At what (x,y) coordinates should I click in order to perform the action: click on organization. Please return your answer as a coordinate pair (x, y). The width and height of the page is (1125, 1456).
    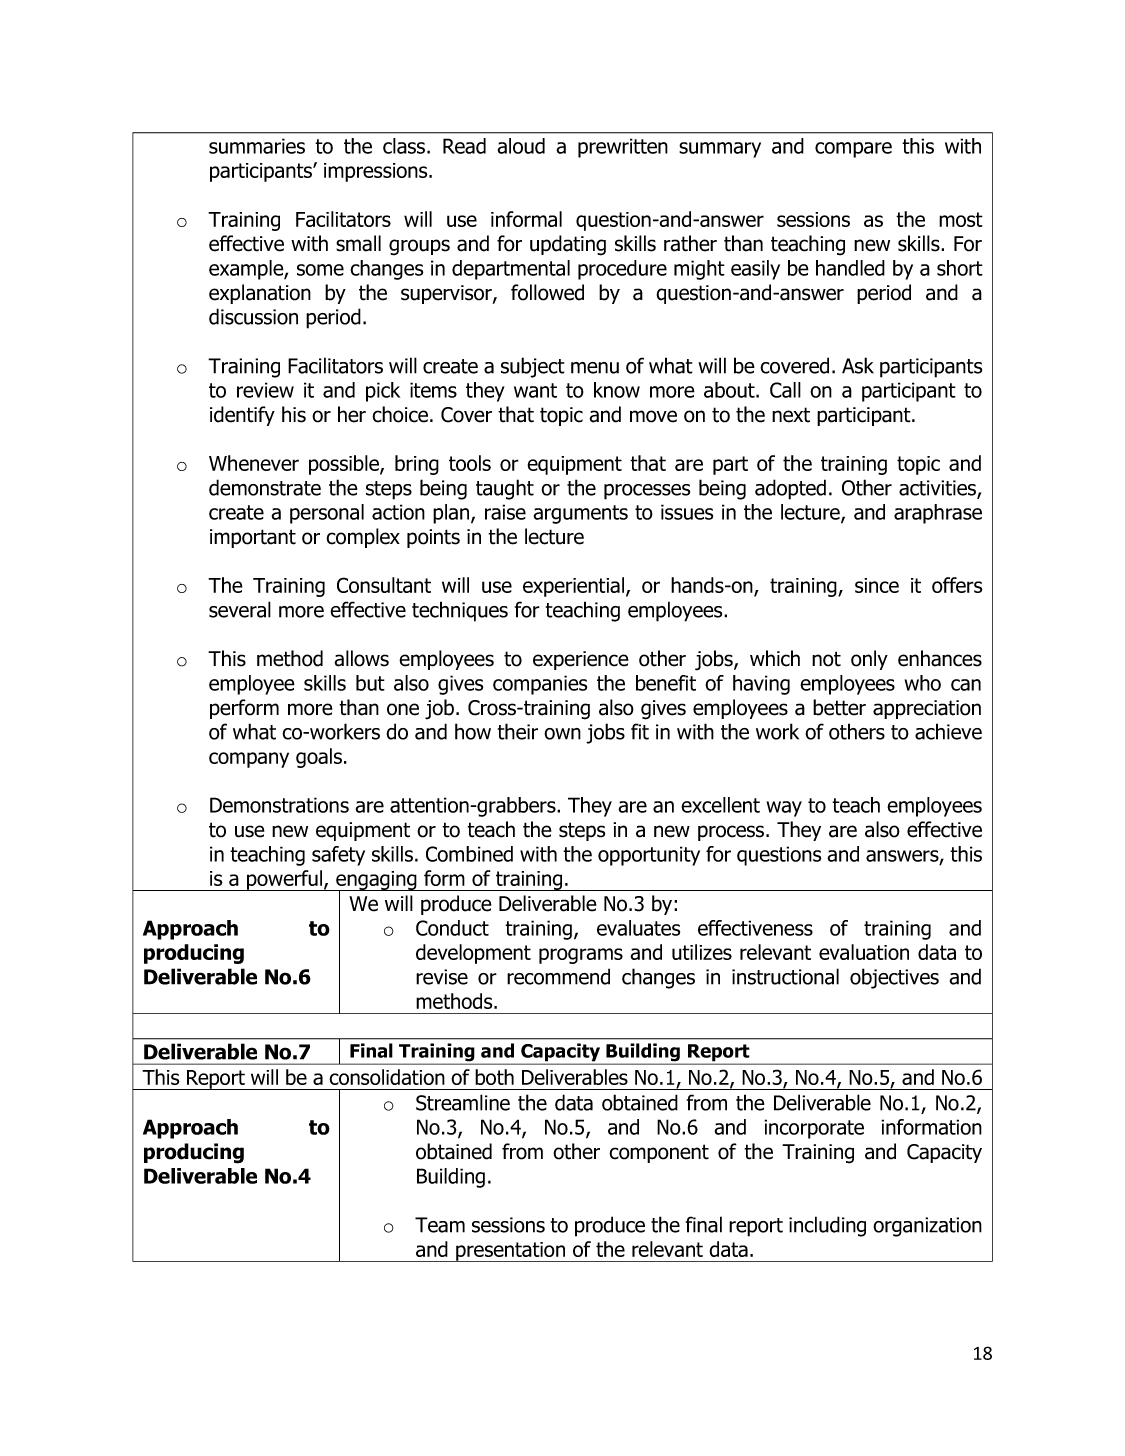
    Looking at the image, I should click on (927, 1227).
